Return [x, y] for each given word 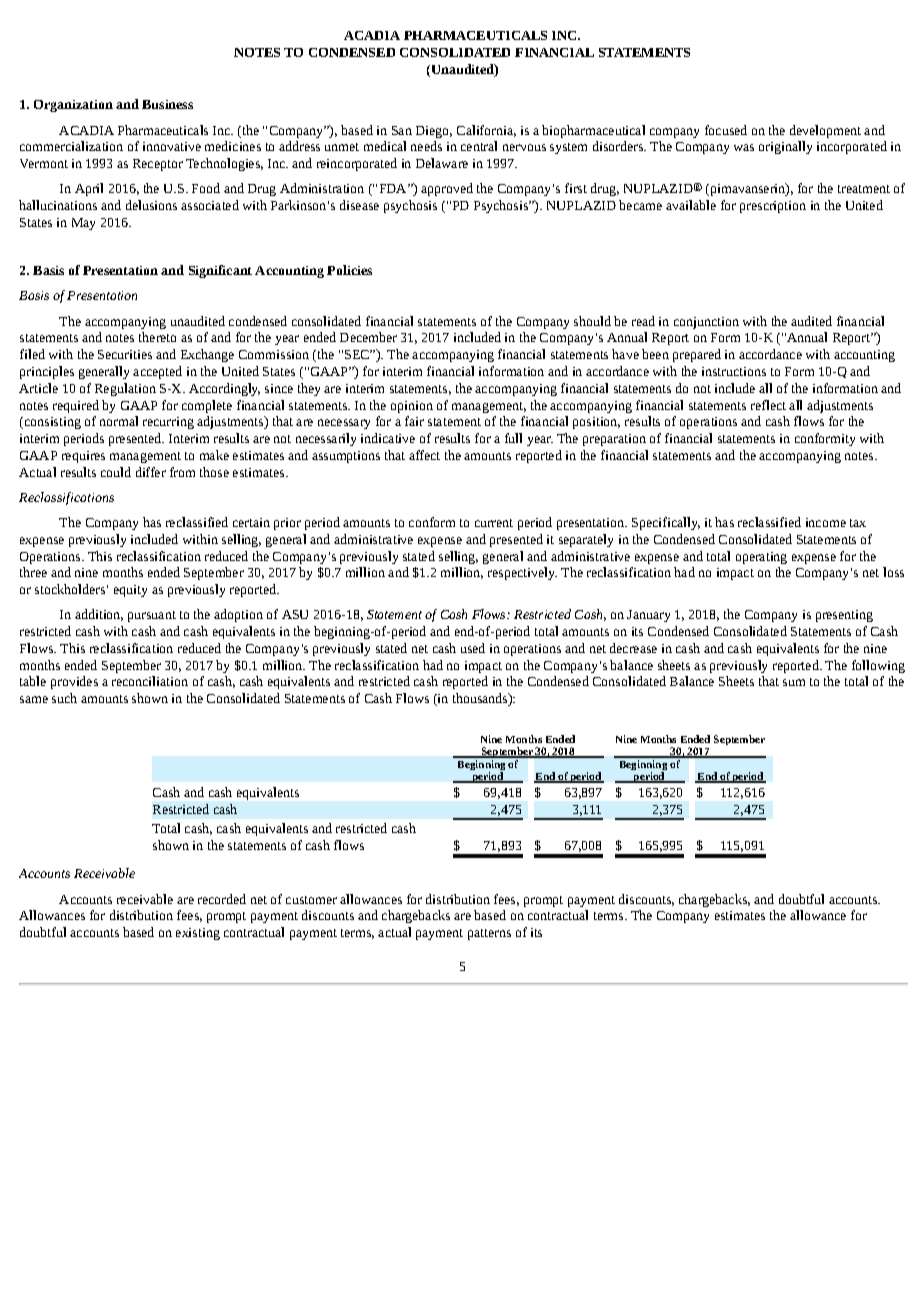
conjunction [706, 323]
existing [198, 934]
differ [151, 472]
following [878, 666]
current [494, 523]
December [368, 337]
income [826, 522]
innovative [172, 146]
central [479, 146]
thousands [481, 699]
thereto [157, 337]
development [825, 131]
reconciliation [150, 681]
